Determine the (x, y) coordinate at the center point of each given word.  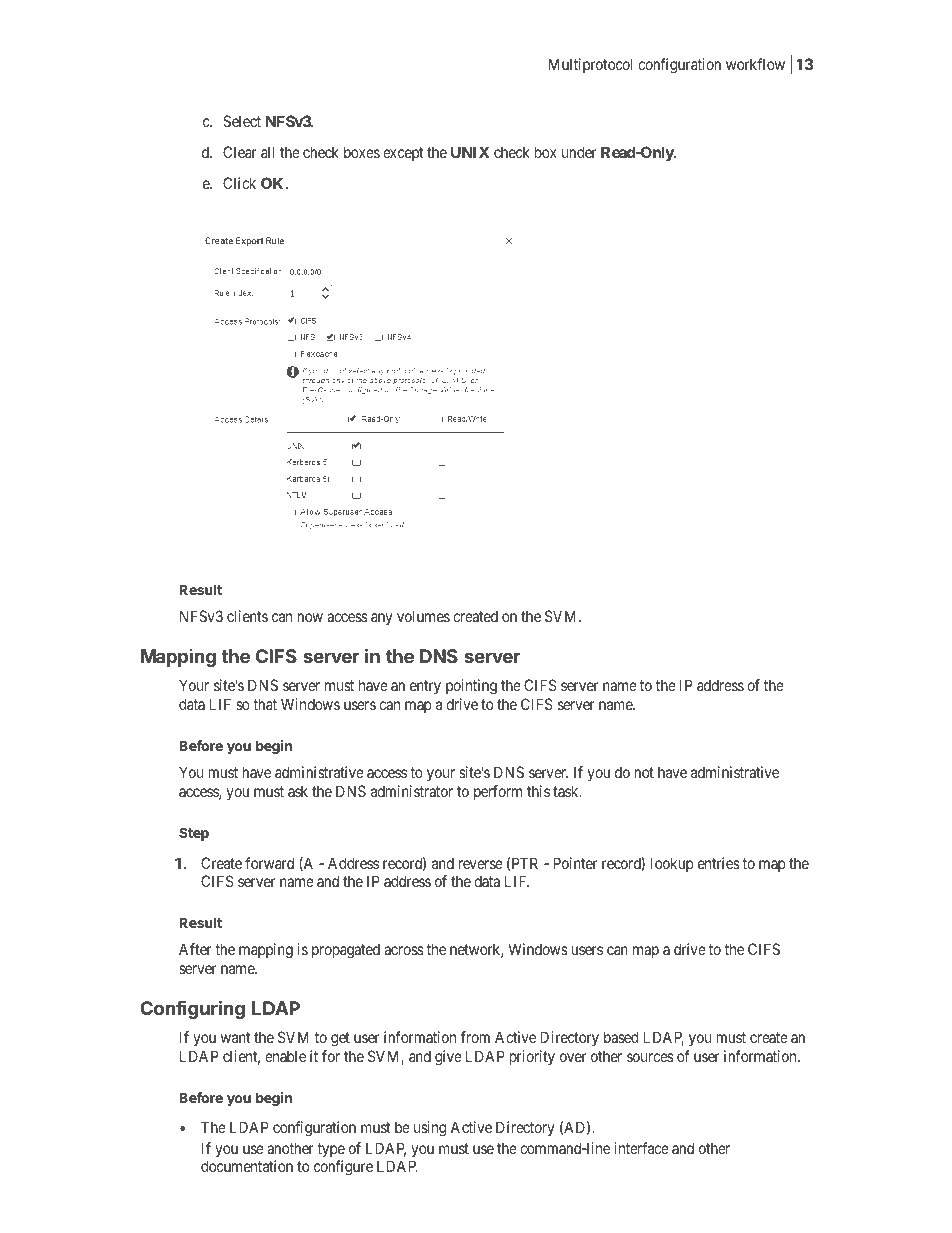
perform (498, 792)
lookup (672, 864)
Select (242, 121)
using (430, 1129)
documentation (247, 1166)
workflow (755, 64)
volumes (423, 616)
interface (641, 1148)
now (310, 617)
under (579, 152)
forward (269, 863)
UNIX (470, 152)
